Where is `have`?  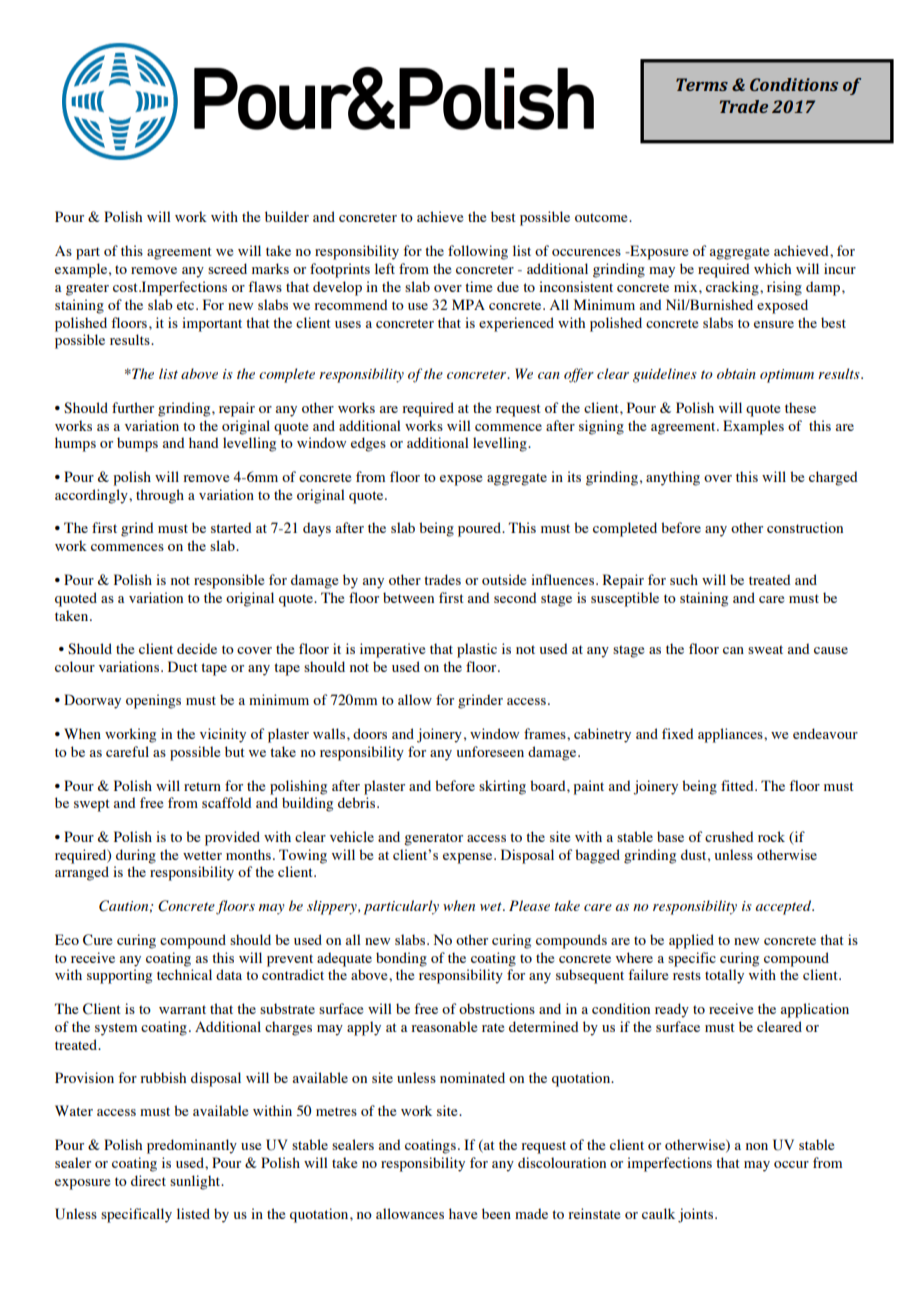
have is located at coordinates (463, 1213).
